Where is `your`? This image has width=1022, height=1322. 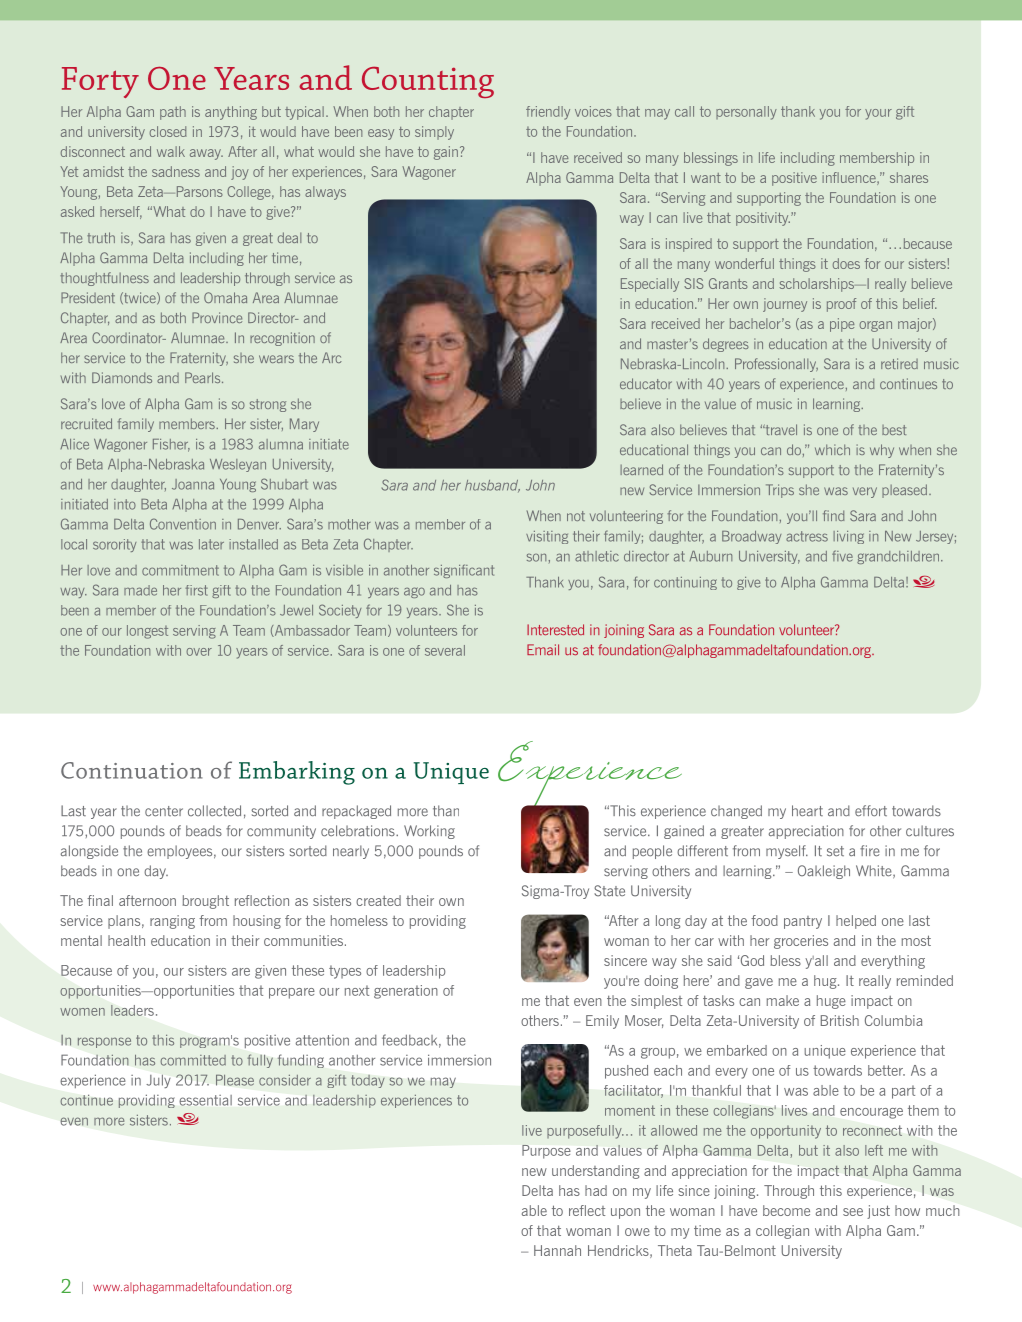
your is located at coordinates (878, 114).
